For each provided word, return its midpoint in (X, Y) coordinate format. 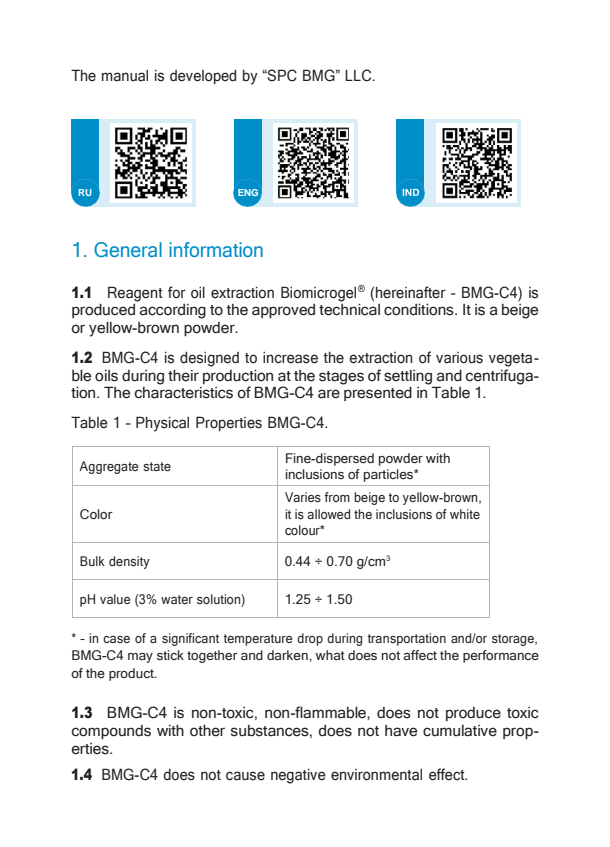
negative (298, 776)
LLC (359, 75)
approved (283, 311)
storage (514, 640)
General (128, 249)
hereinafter (411, 292)
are (329, 394)
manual (125, 76)
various (459, 358)
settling (408, 377)
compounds (111, 732)
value (115, 599)
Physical (162, 424)
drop (310, 639)
